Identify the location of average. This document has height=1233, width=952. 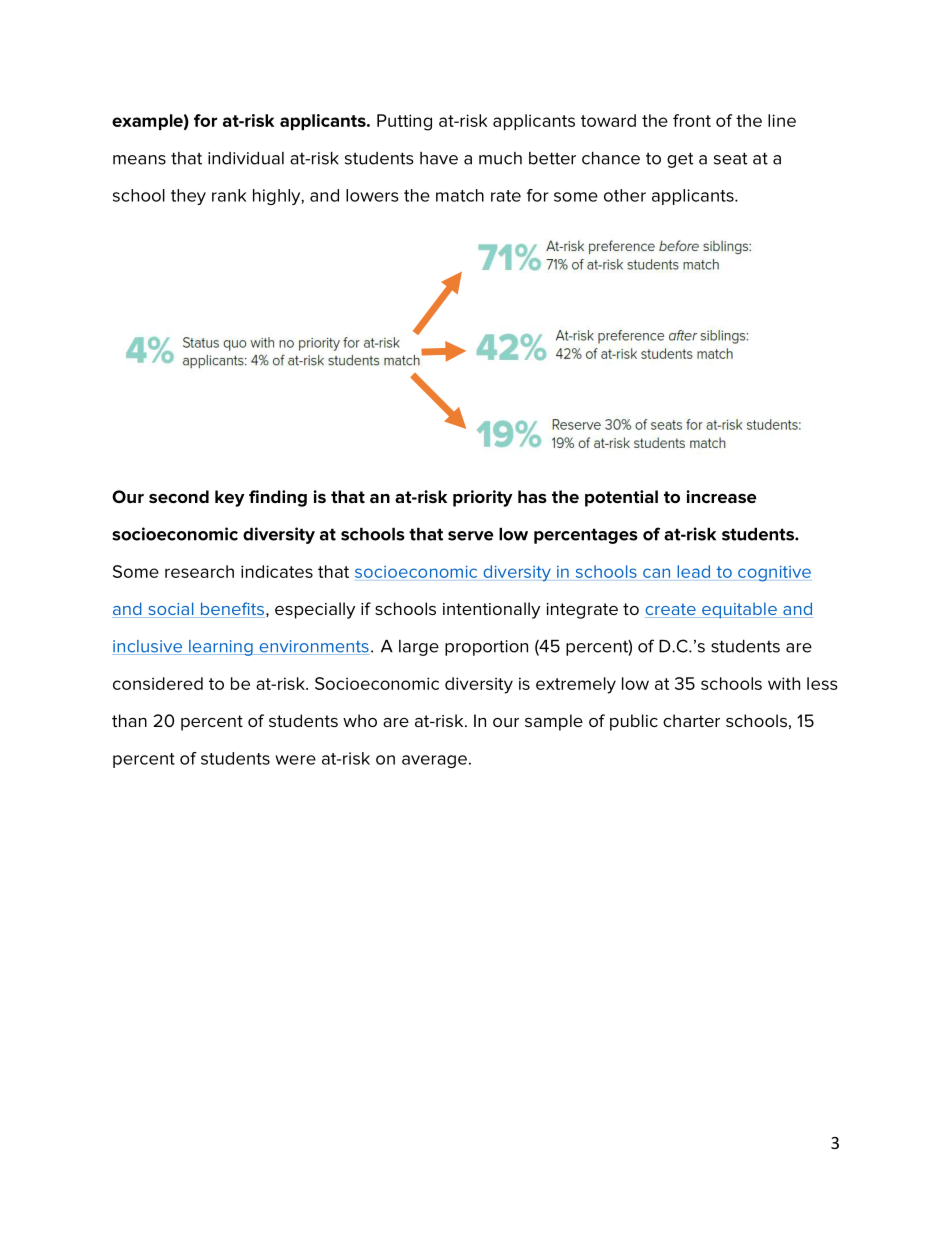
(434, 761).
